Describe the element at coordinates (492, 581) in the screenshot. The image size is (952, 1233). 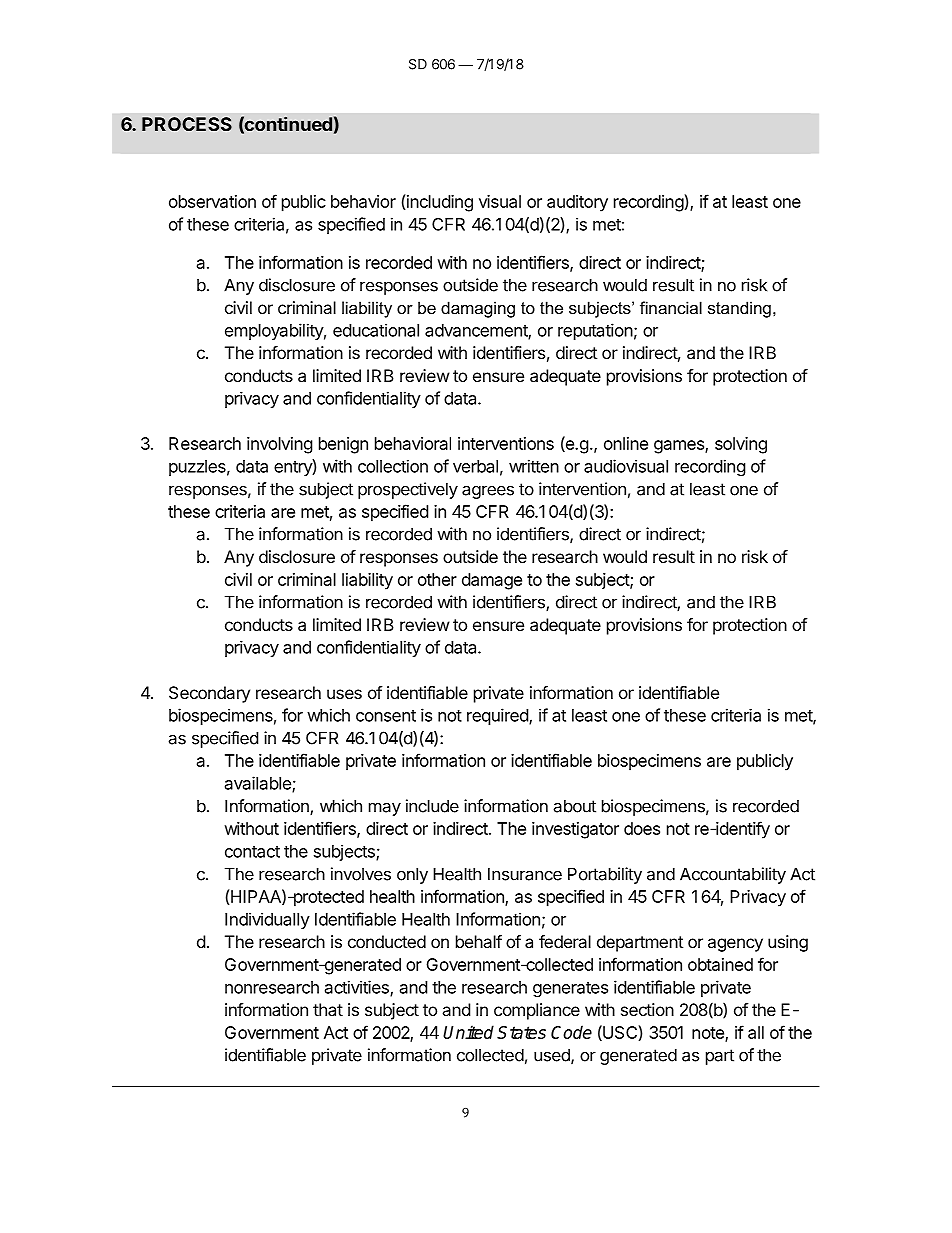
I see `damage` at that location.
